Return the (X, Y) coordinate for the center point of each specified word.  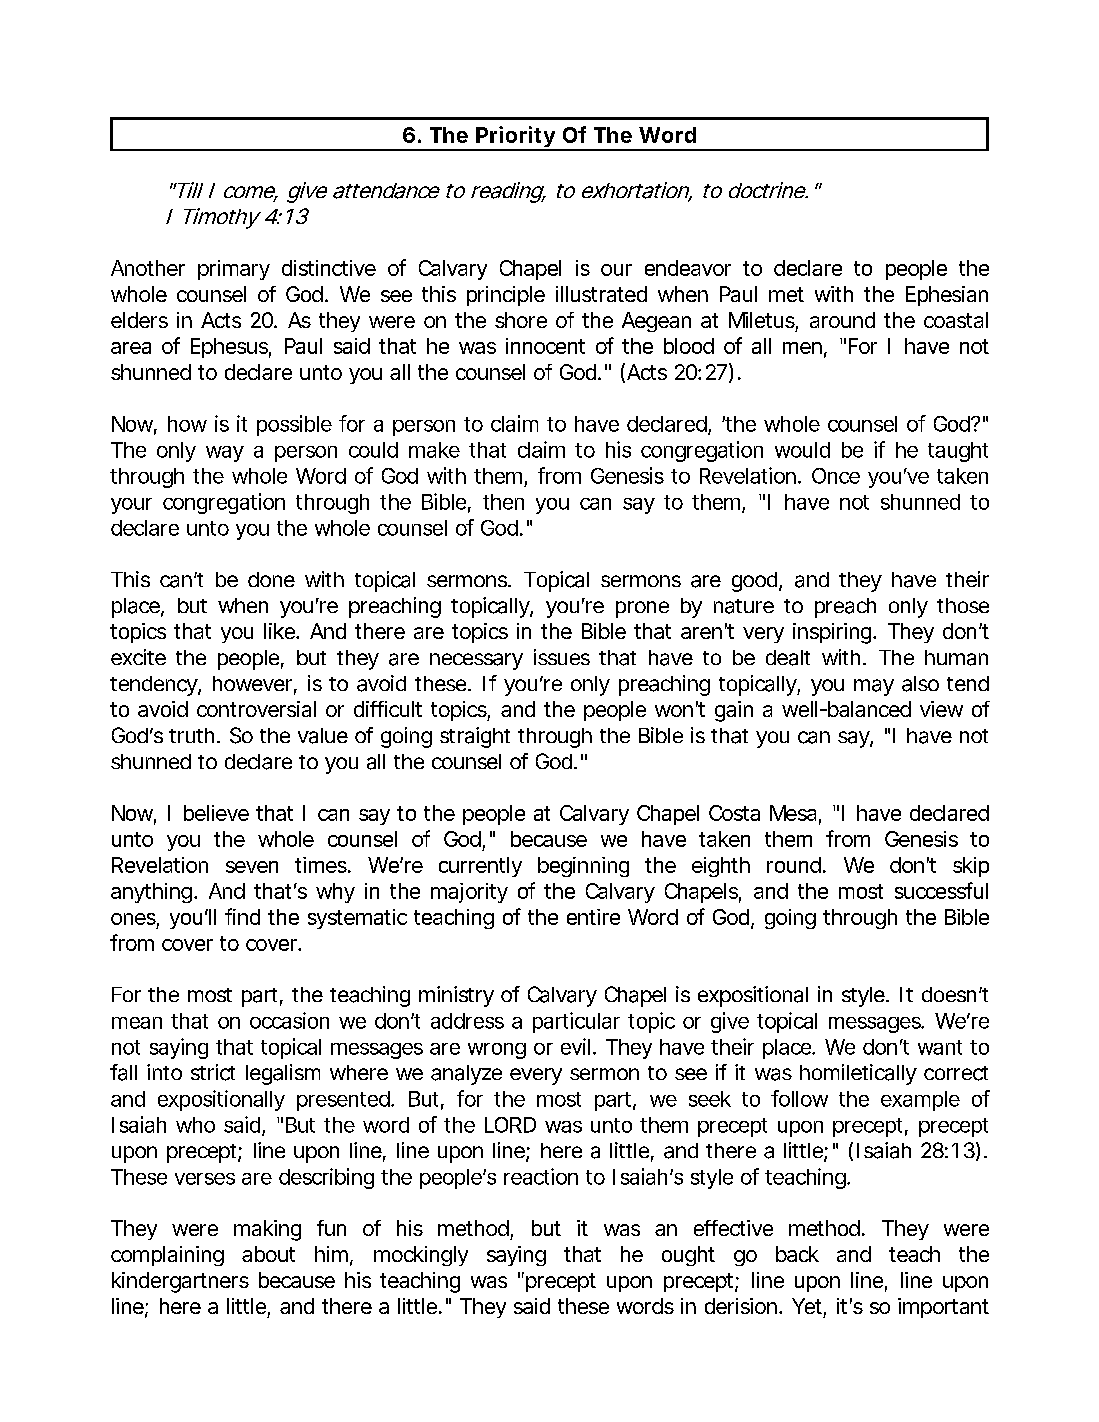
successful (941, 890)
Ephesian (947, 296)
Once (836, 476)
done (271, 579)
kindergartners (180, 1282)
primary (234, 270)
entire (593, 917)
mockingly (421, 1256)
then (503, 502)
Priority (515, 138)
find (242, 916)
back (797, 1254)
